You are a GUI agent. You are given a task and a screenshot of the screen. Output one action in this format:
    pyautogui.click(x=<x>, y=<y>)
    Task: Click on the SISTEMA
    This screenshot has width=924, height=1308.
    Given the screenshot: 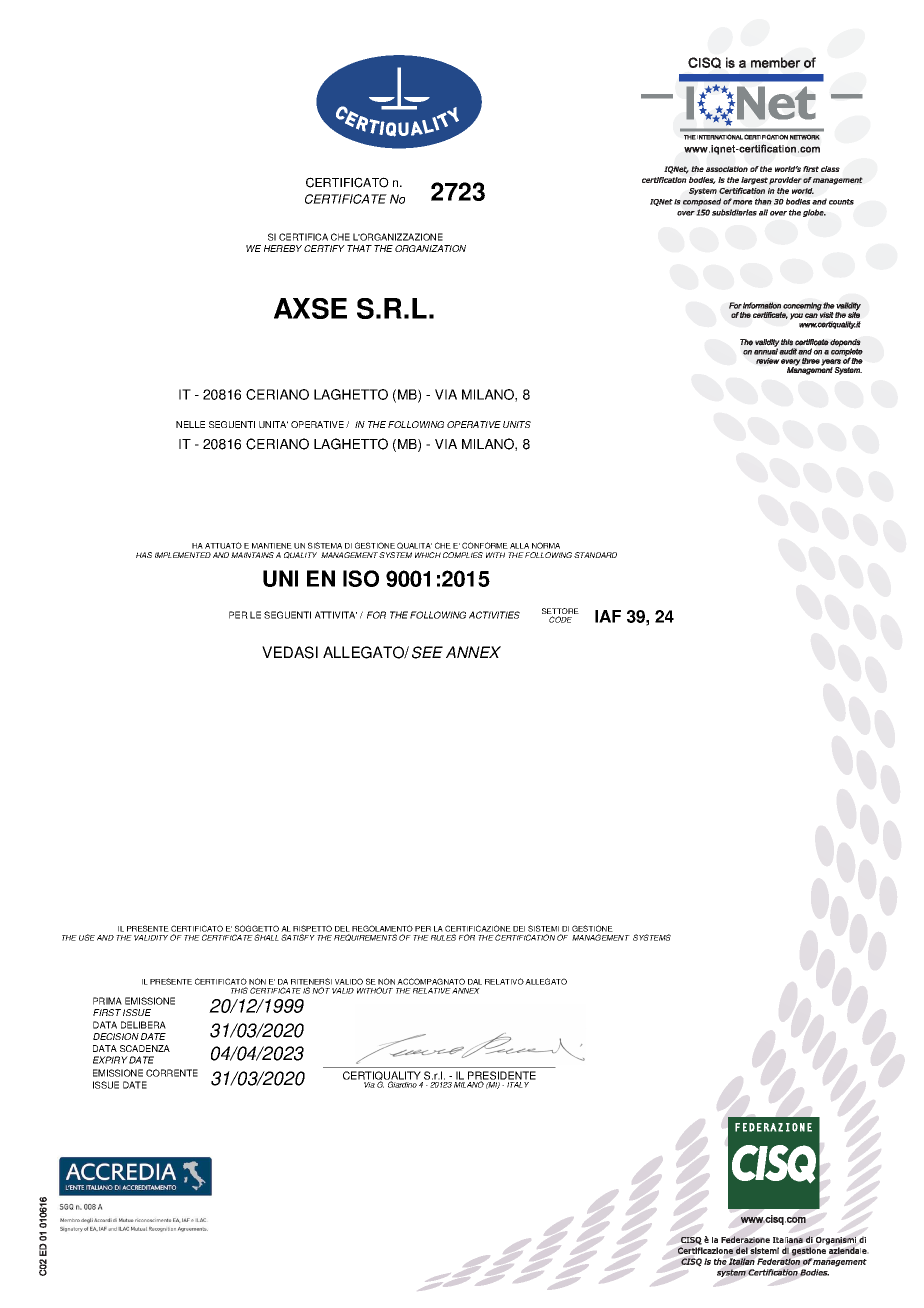 What is the action you would take?
    pyautogui.click(x=325, y=545)
